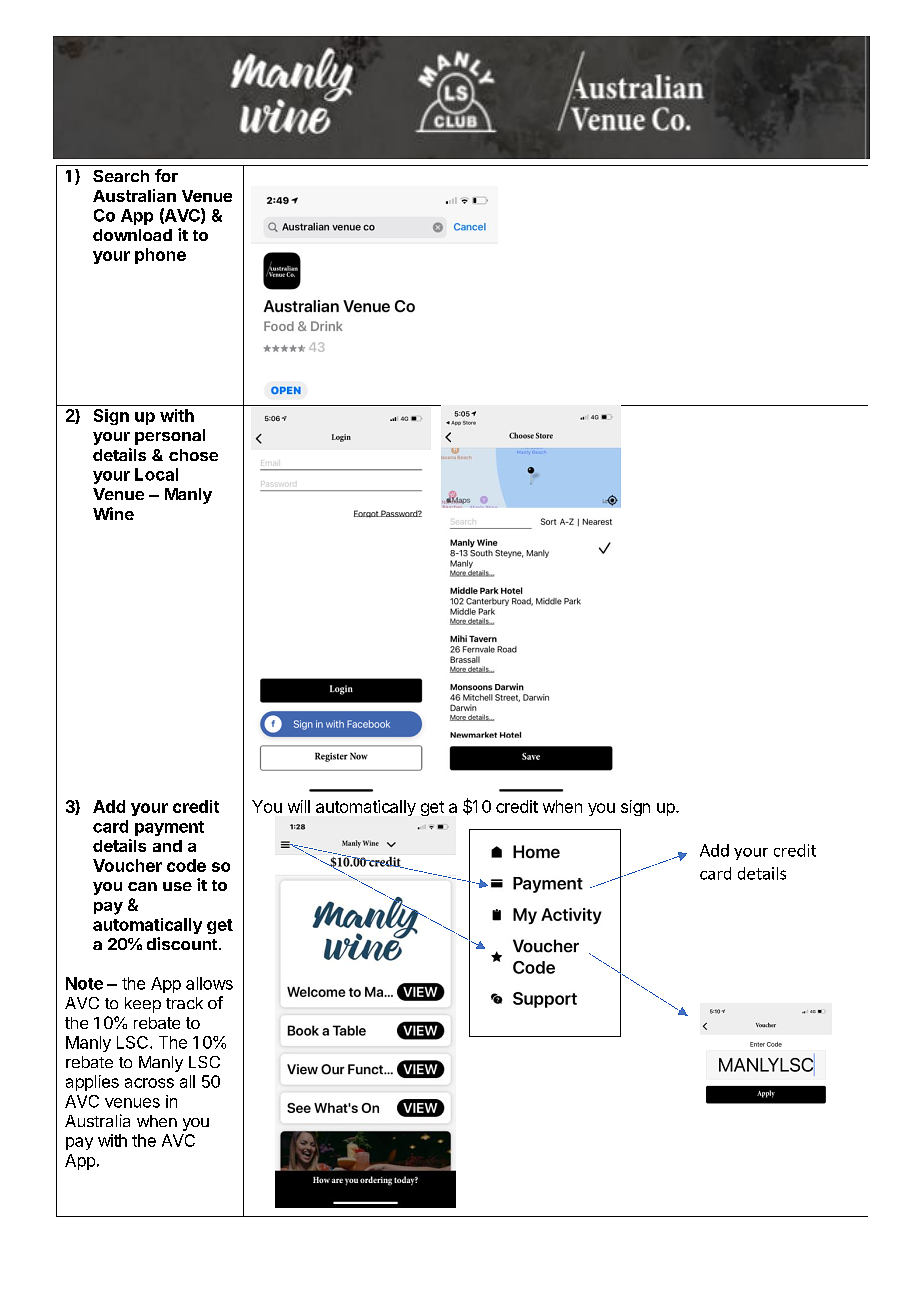 This screenshot has height=1308, width=924. Describe the element at coordinates (92, 1083) in the screenshot. I see `applies` at that location.
